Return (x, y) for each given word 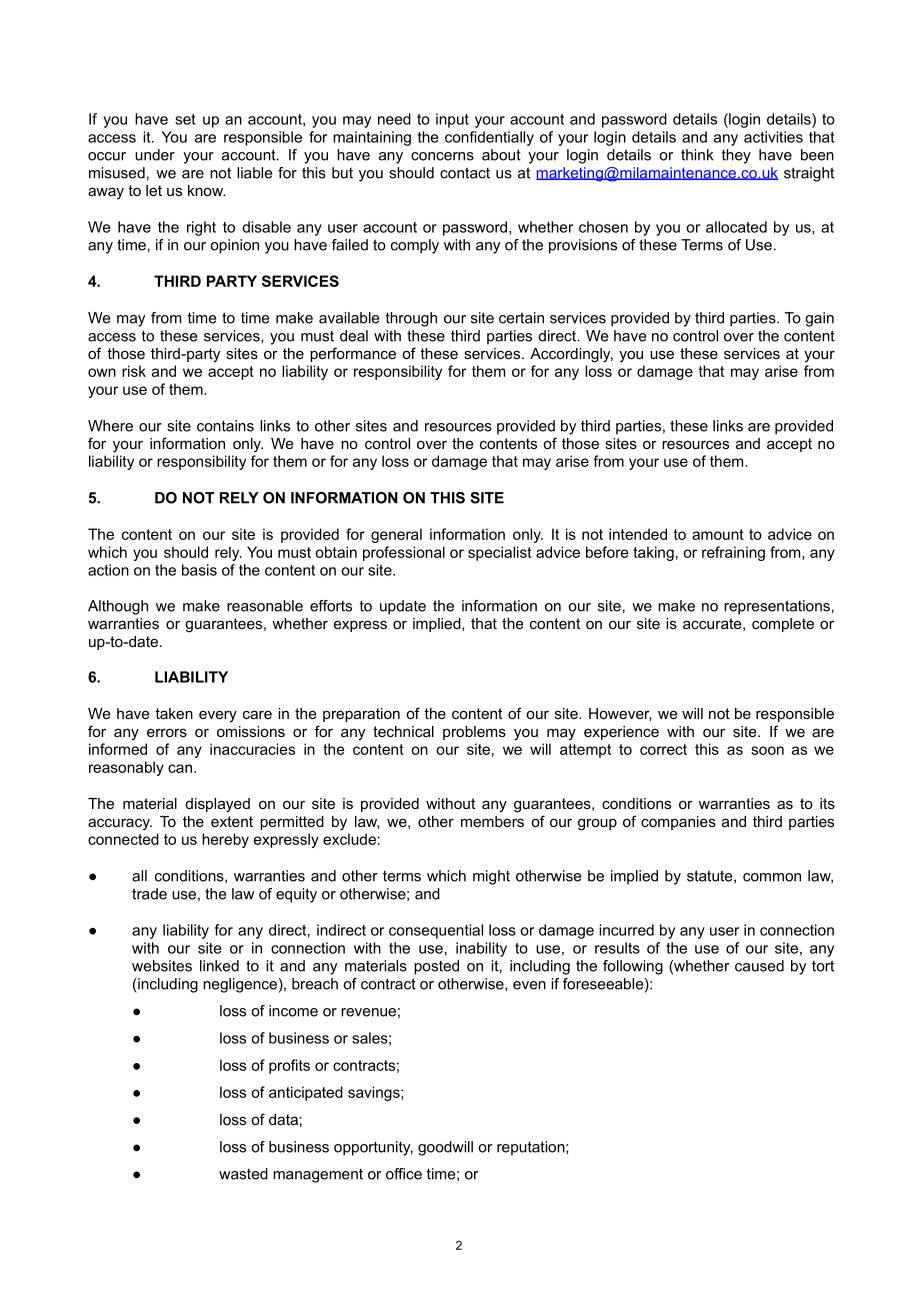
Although (118, 607)
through (411, 319)
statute (711, 876)
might (491, 877)
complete (783, 625)
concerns (442, 156)
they (736, 156)
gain (819, 319)
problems (474, 733)
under (155, 155)
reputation (532, 1148)
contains (225, 426)
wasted (243, 1174)
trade (149, 894)
